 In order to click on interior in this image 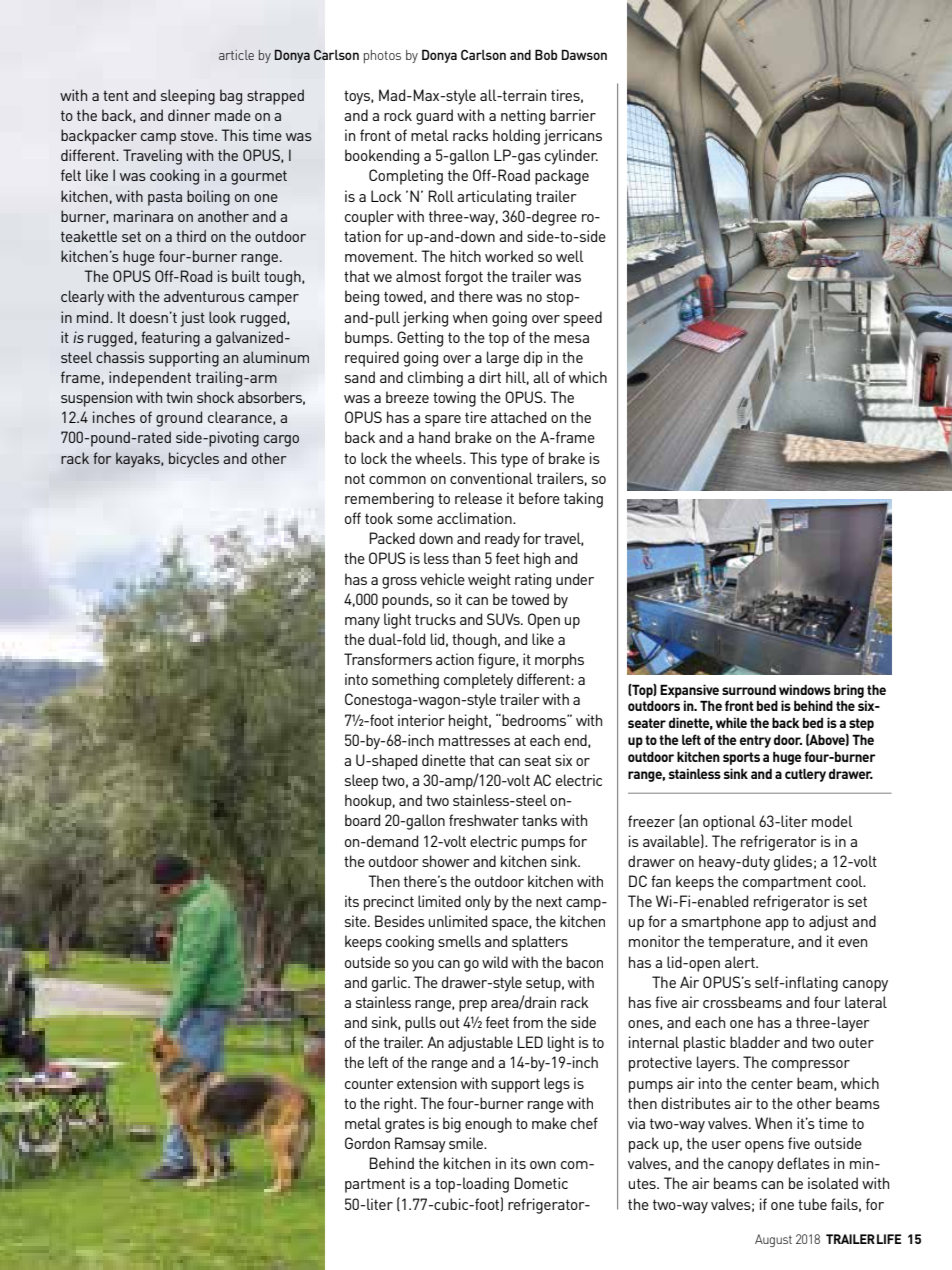, I will do `click(421, 720)`.
